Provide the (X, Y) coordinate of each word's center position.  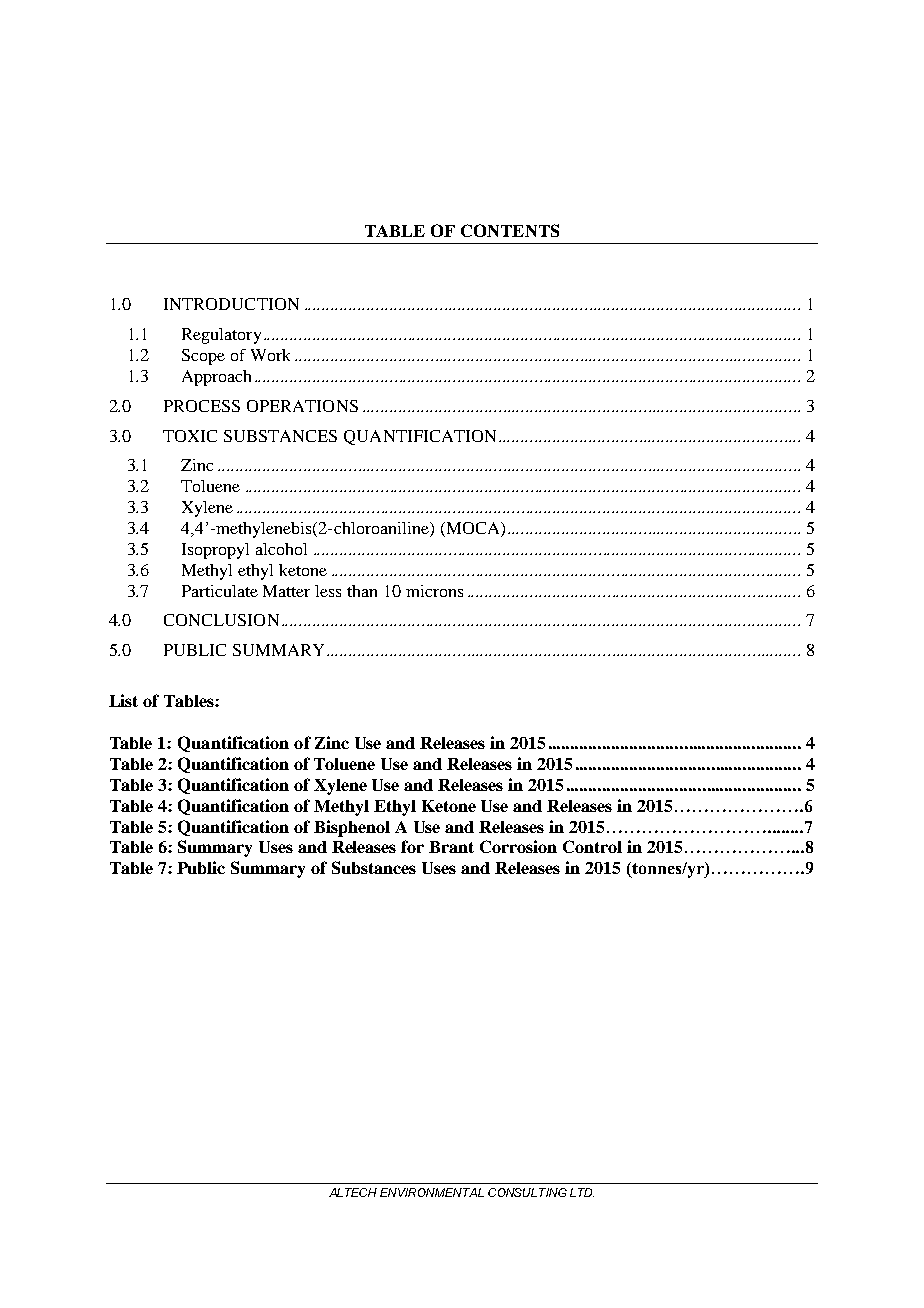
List (123, 700)
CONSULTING (527, 1192)
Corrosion (518, 846)
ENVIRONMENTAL (432, 1192)
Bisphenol (352, 828)
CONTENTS (510, 230)
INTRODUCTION (231, 304)
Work (270, 355)
